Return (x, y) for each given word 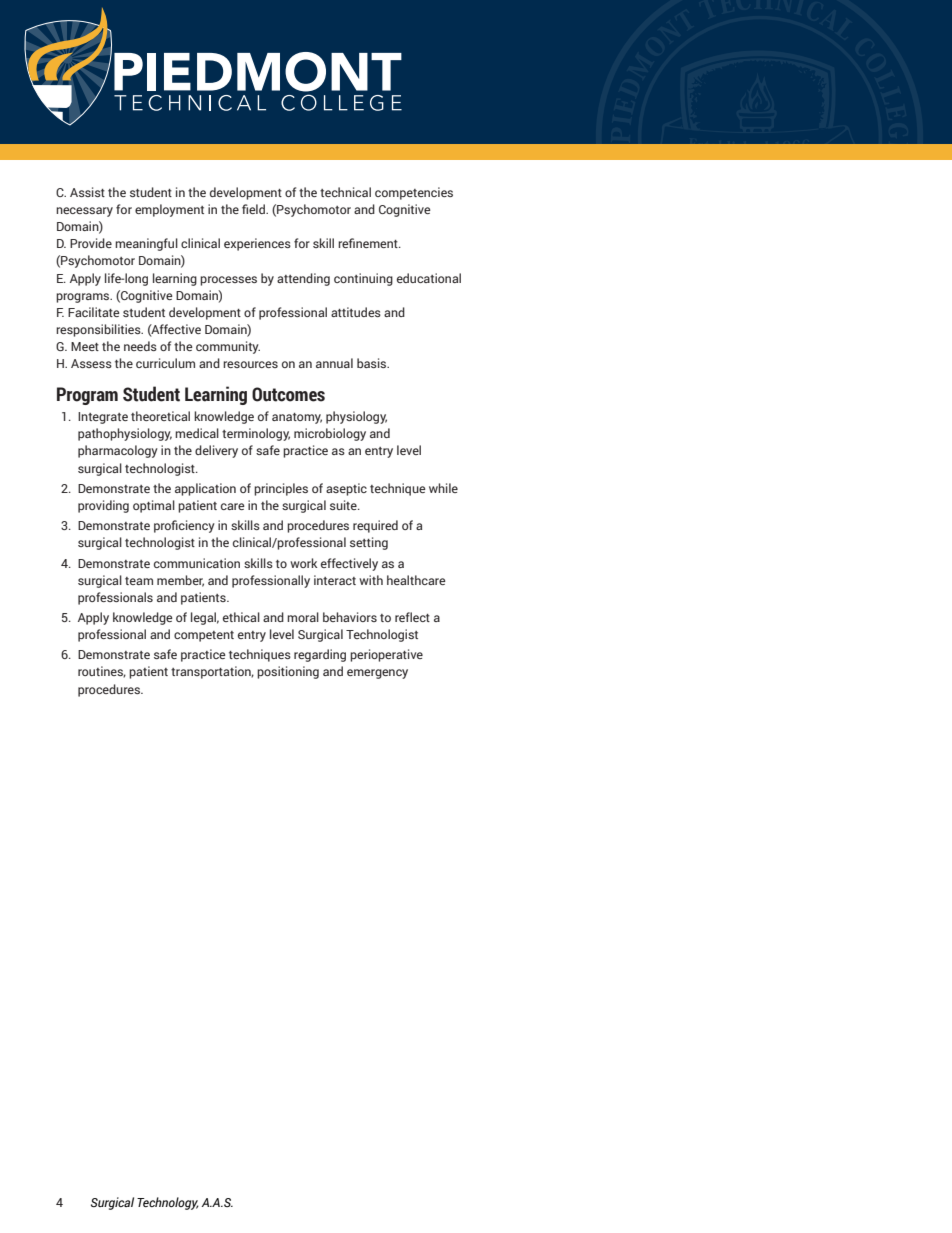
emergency (377, 674)
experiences (257, 244)
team (139, 581)
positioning (288, 672)
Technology (168, 1203)
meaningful (146, 244)
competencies (414, 193)
